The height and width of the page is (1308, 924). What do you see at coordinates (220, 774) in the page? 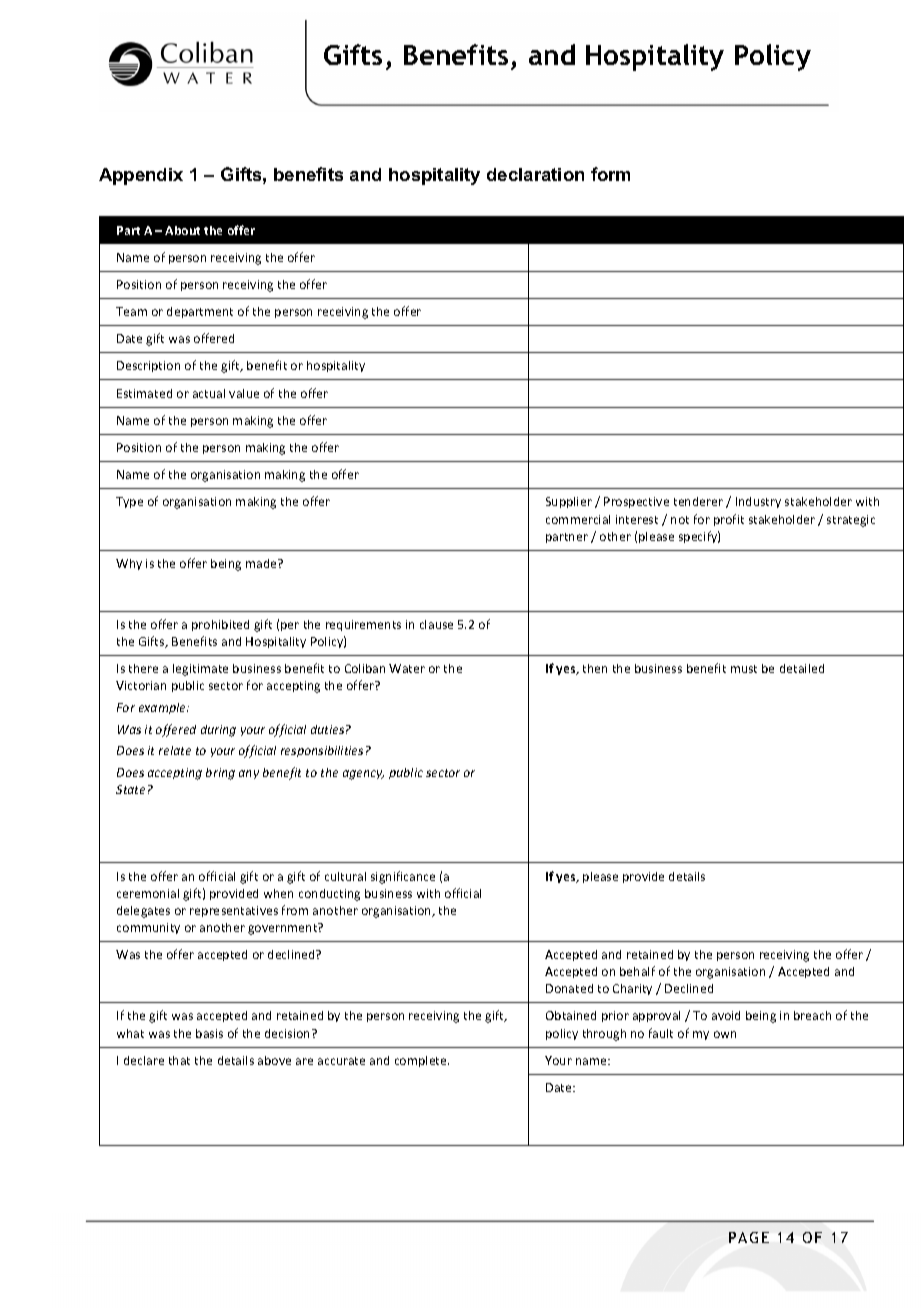
I see `bring` at bounding box center [220, 774].
